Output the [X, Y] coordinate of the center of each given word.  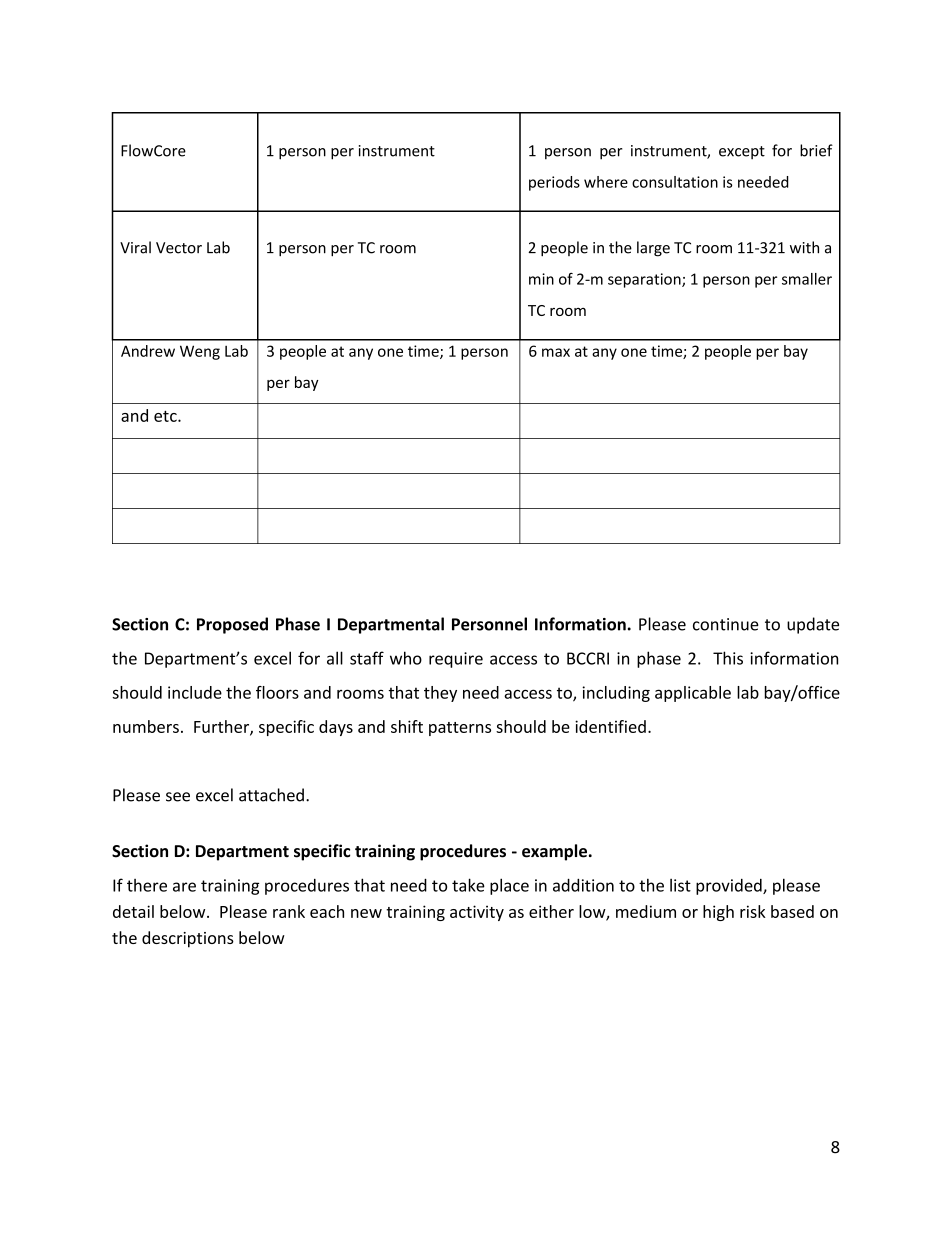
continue [726, 624]
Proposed [232, 625]
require [456, 660]
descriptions [188, 939]
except [742, 153]
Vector [179, 248]
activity [477, 913]
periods [554, 183]
